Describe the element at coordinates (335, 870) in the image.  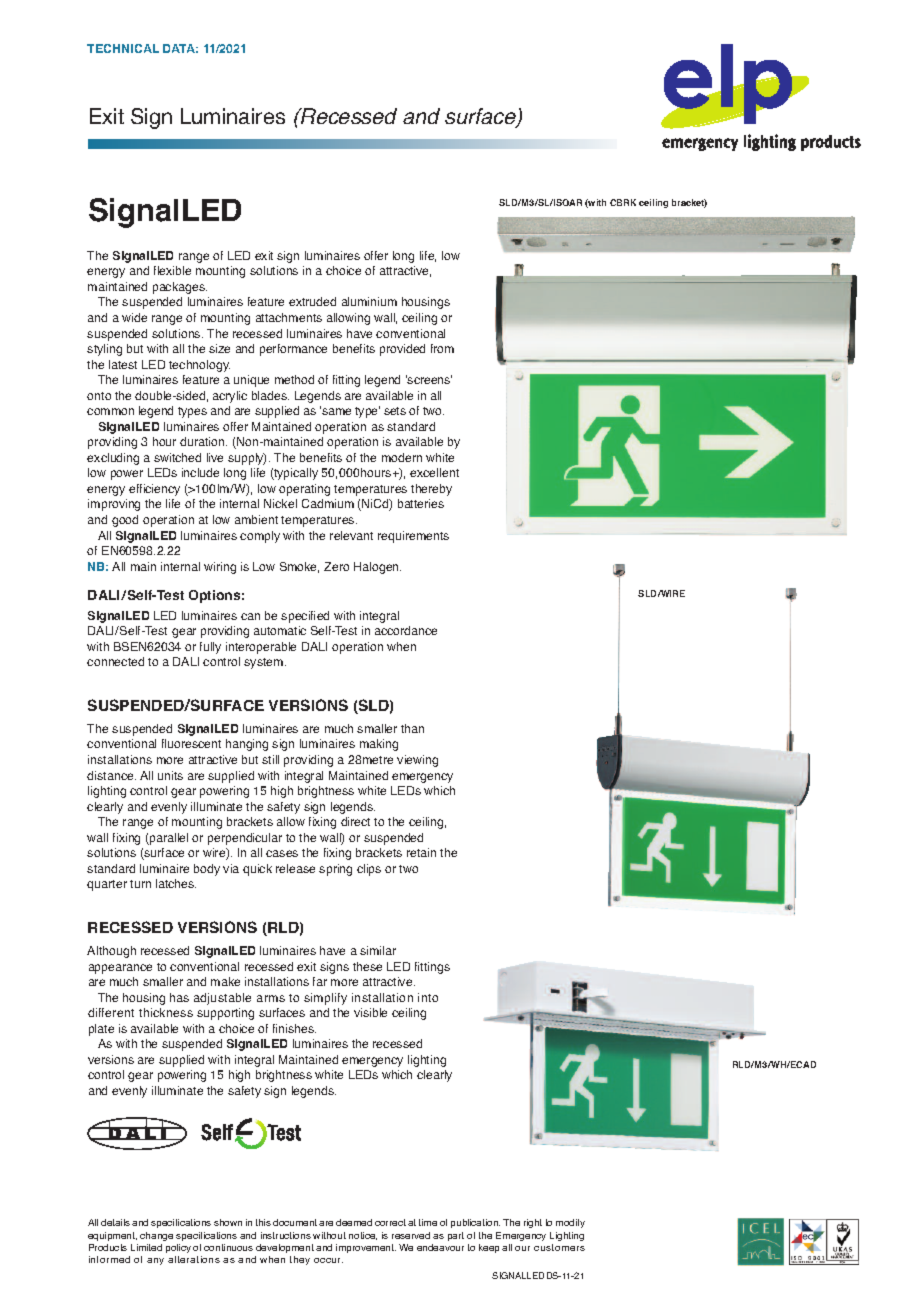
I see `spring` at that location.
